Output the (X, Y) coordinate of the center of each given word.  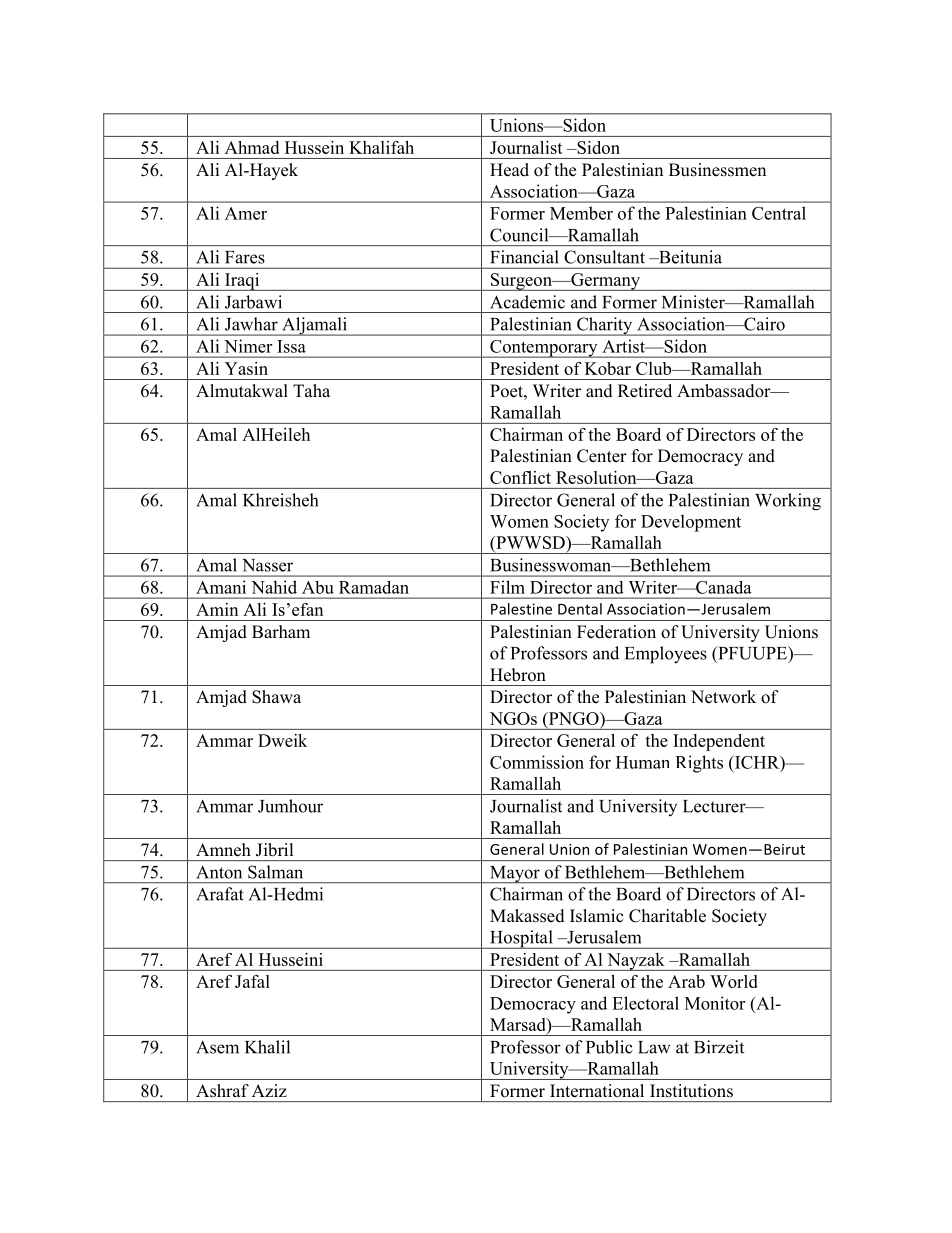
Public (609, 1047)
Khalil (267, 1047)
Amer (246, 213)
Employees (666, 655)
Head (509, 170)
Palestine (521, 609)
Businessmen (717, 170)
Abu (317, 587)
